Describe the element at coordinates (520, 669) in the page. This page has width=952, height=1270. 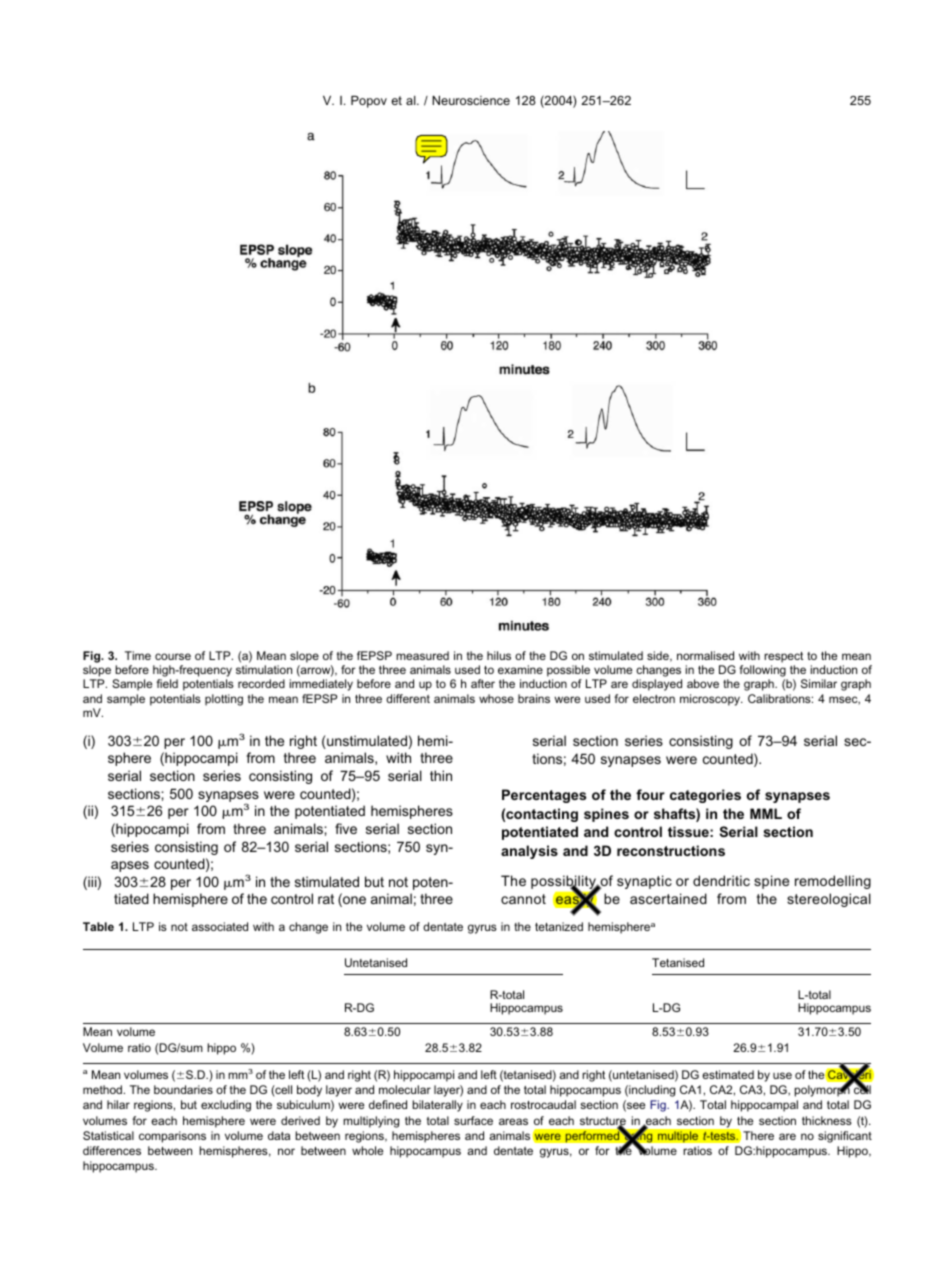
I see `examine` at that location.
